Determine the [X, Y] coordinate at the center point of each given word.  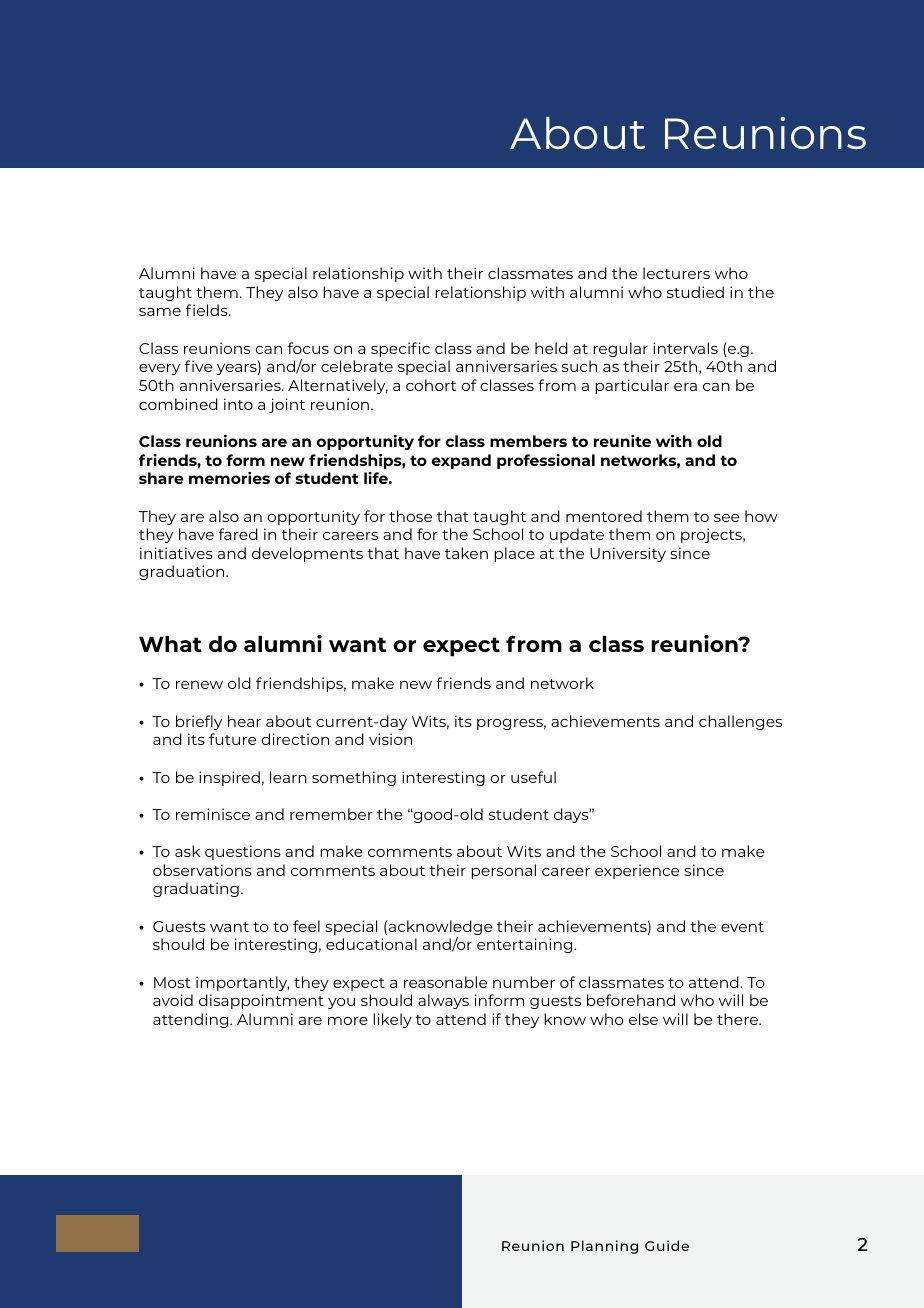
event [742, 927]
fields [208, 310]
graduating [196, 889]
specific [400, 349]
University [628, 554]
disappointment [261, 1001]
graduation [183, 572]
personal [503, 871]
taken [466, 553]
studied [695, 292]
